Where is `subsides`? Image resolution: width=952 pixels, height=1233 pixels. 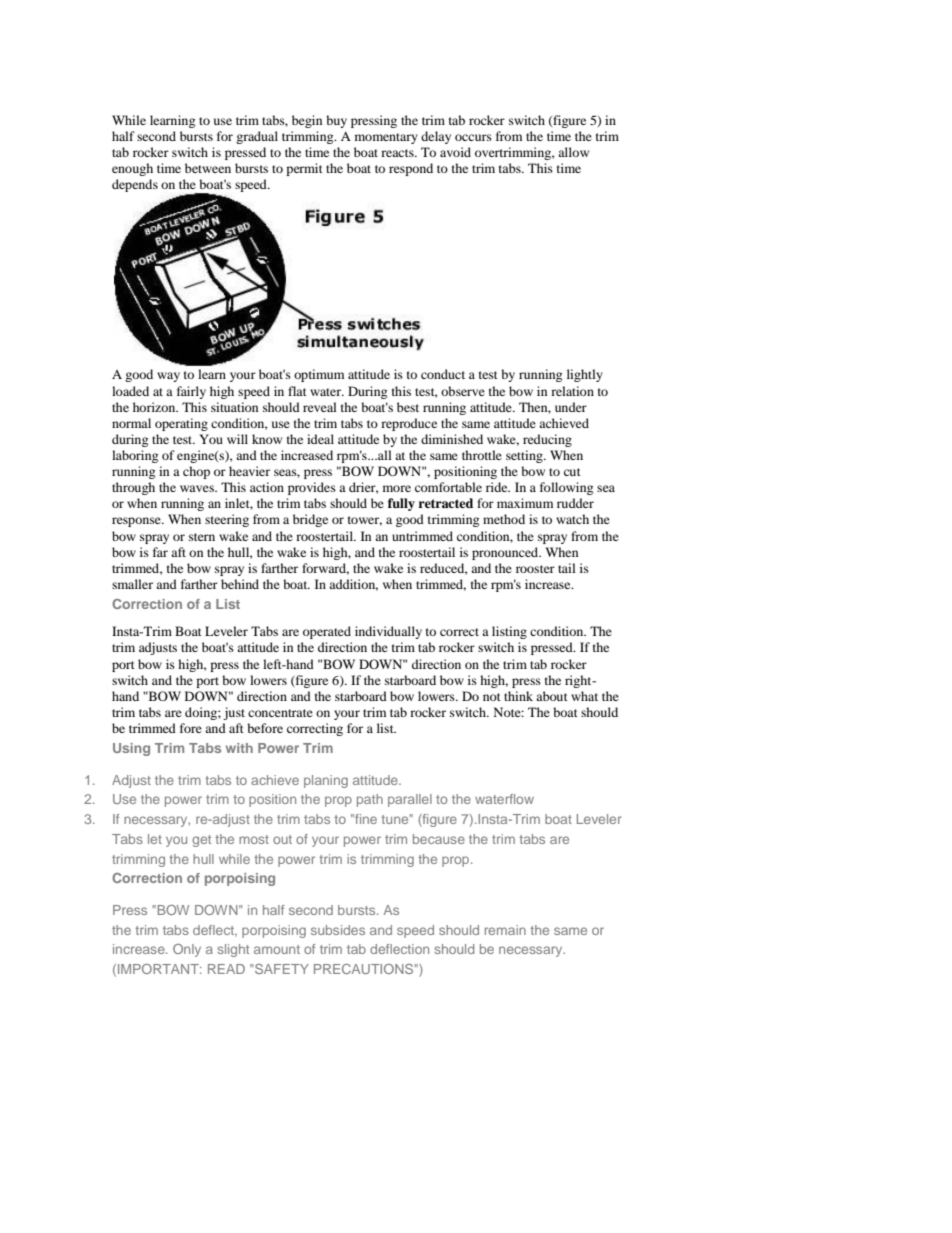 subsides is located at coordinates (338, 930).
